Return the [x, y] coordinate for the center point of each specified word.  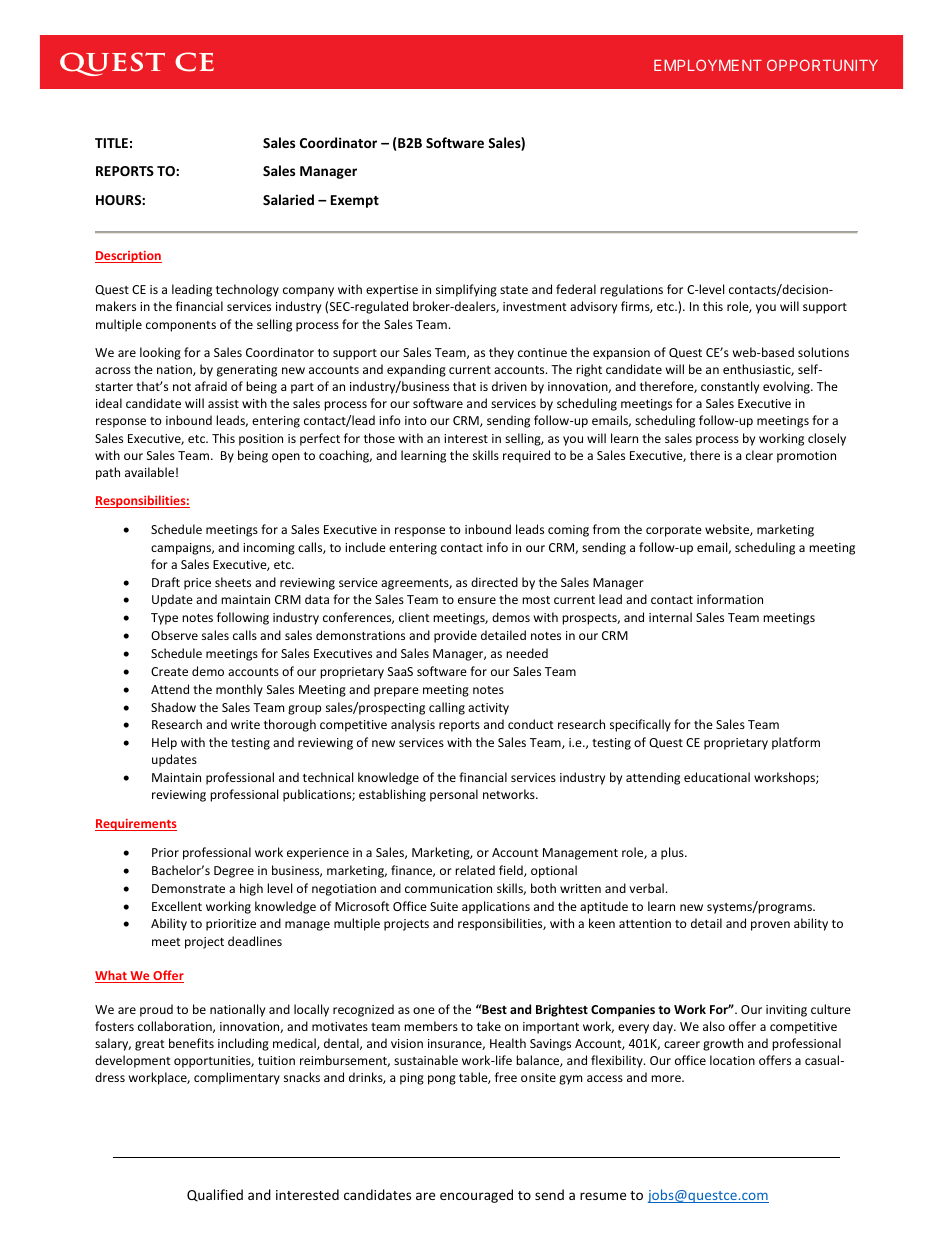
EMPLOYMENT [708, 65]
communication [448, 888]
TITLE [111, 143]
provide [455, 636]
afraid [211, 386]
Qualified [215, 1195]
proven [770, 926]
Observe [174, 635]
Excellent [177, 906]
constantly [730, 387]
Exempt [355, 201]
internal [670, 617]
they [501, 353]
